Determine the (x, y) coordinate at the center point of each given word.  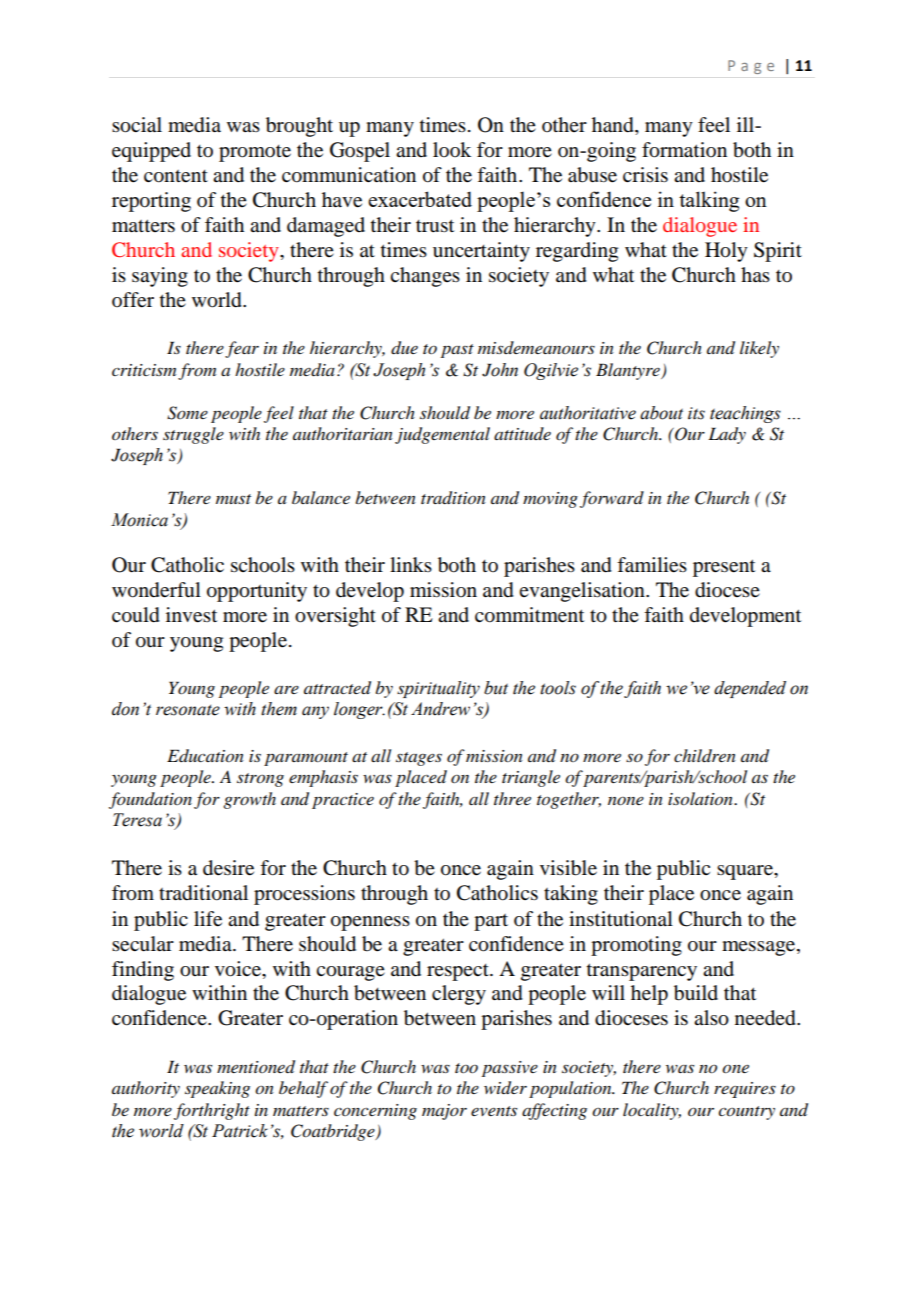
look (452, 150)
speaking (217, 1089)
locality (652, 1111)
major (444, 1112)
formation (684, 150)
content (176, 176)
